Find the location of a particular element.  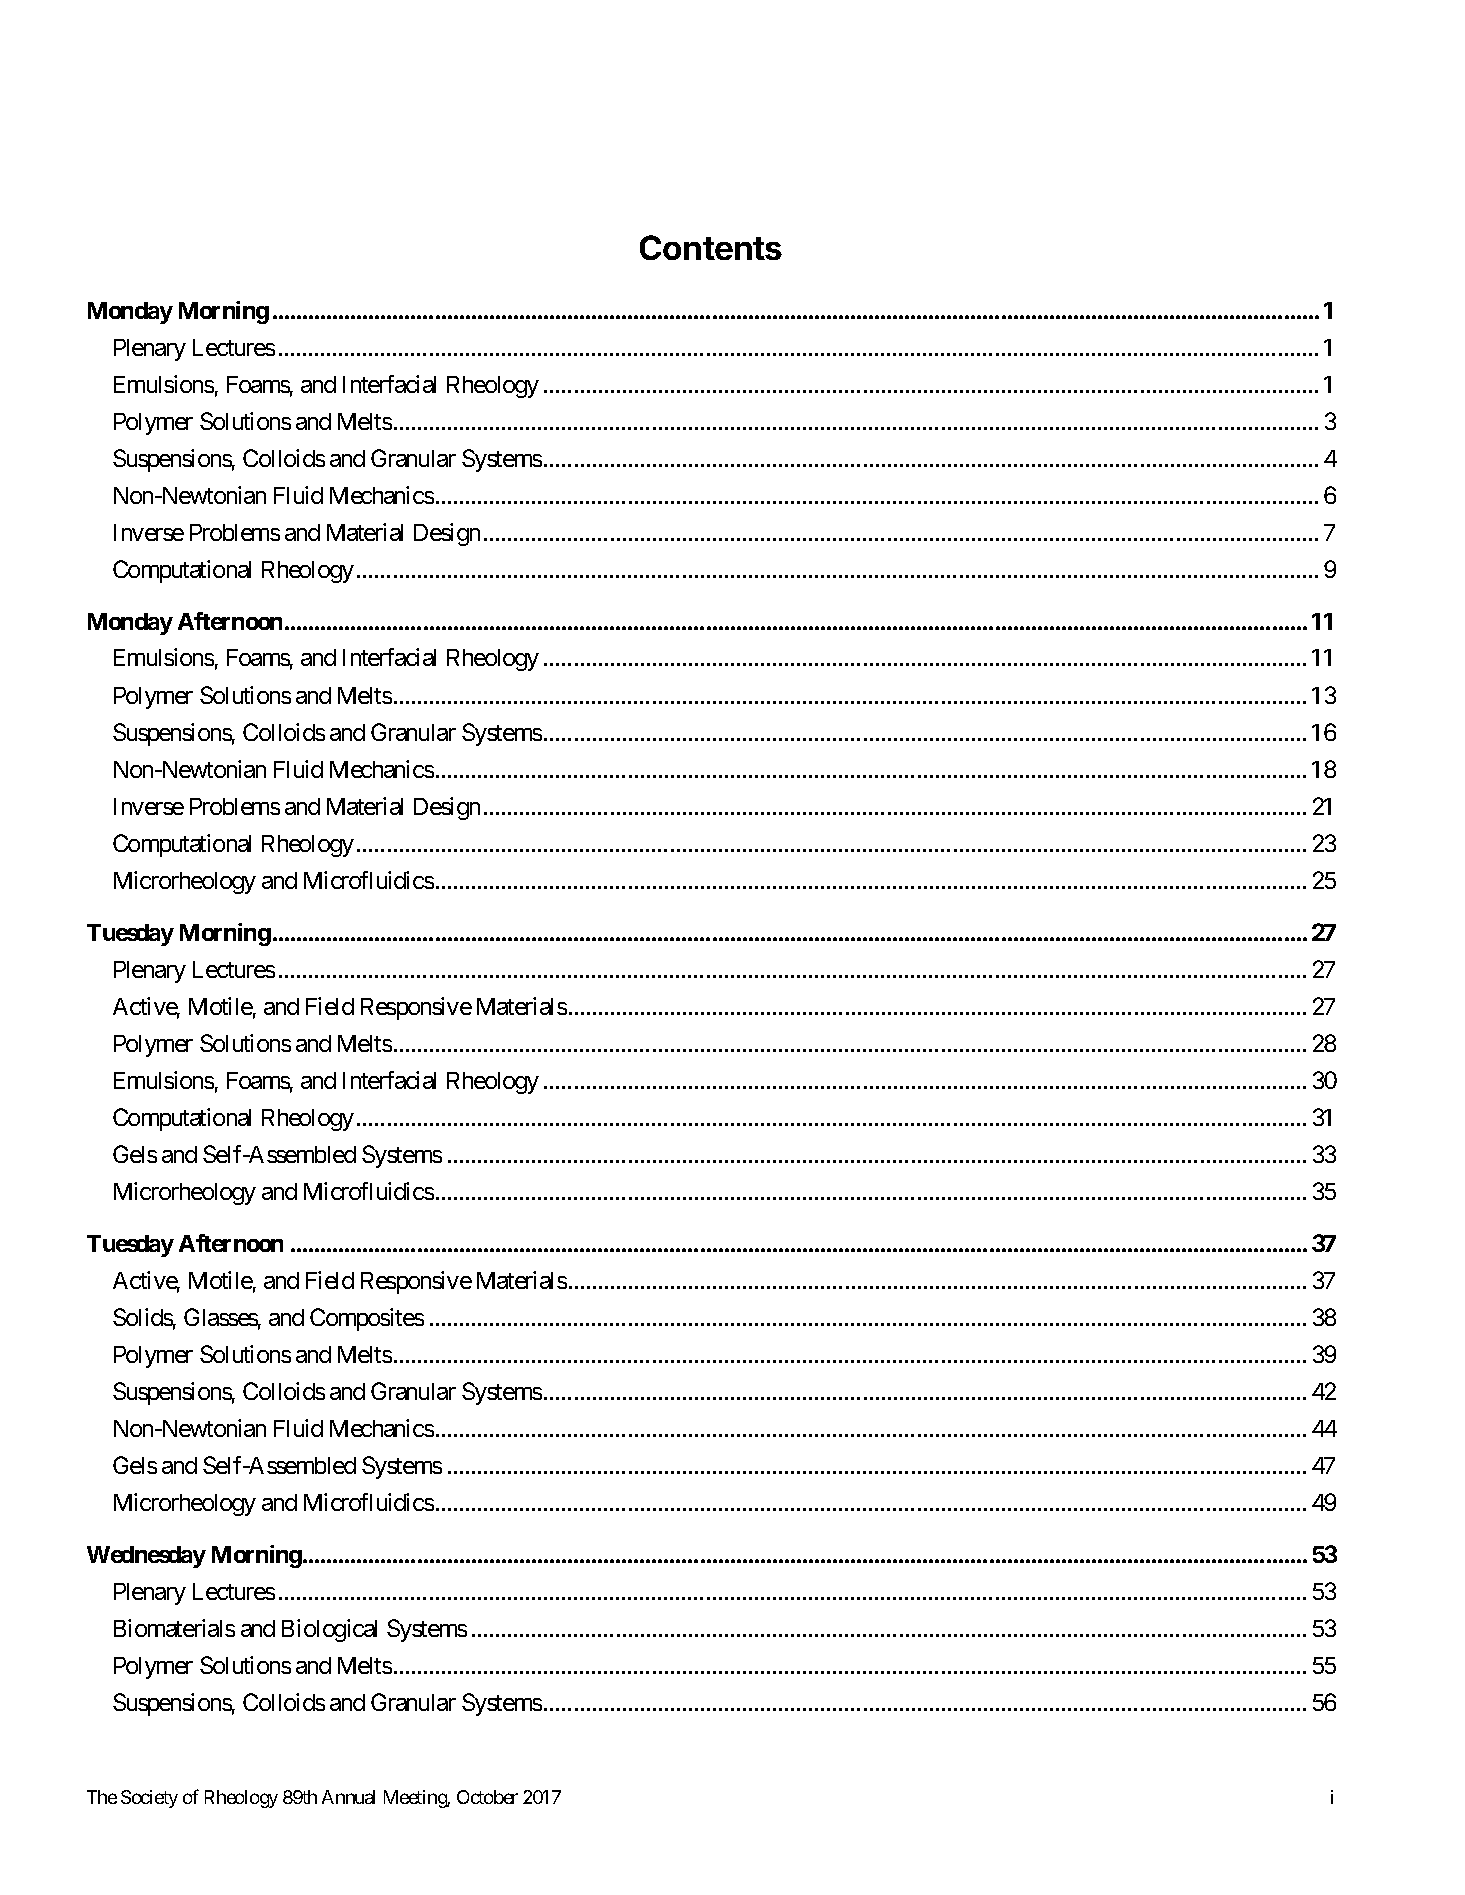

Annual is located at coordinates (348, 1797).
